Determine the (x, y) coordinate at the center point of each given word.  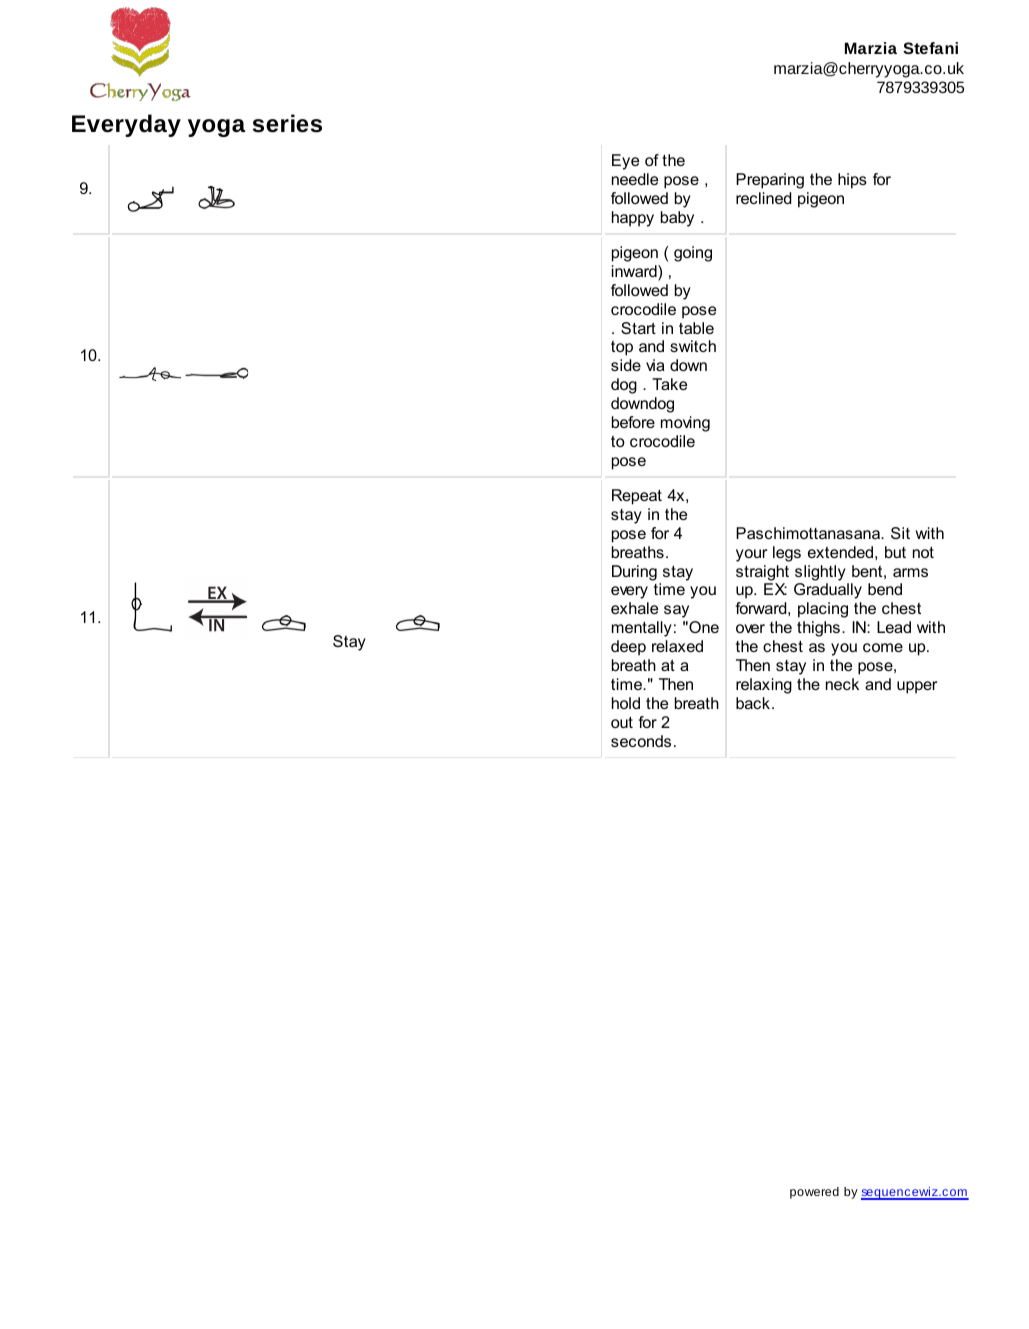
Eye (625, 162)
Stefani (930, 48)
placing (823, 610)
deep (628, 648)
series (287, 123)
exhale (634, 608)
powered (814, 1193)
